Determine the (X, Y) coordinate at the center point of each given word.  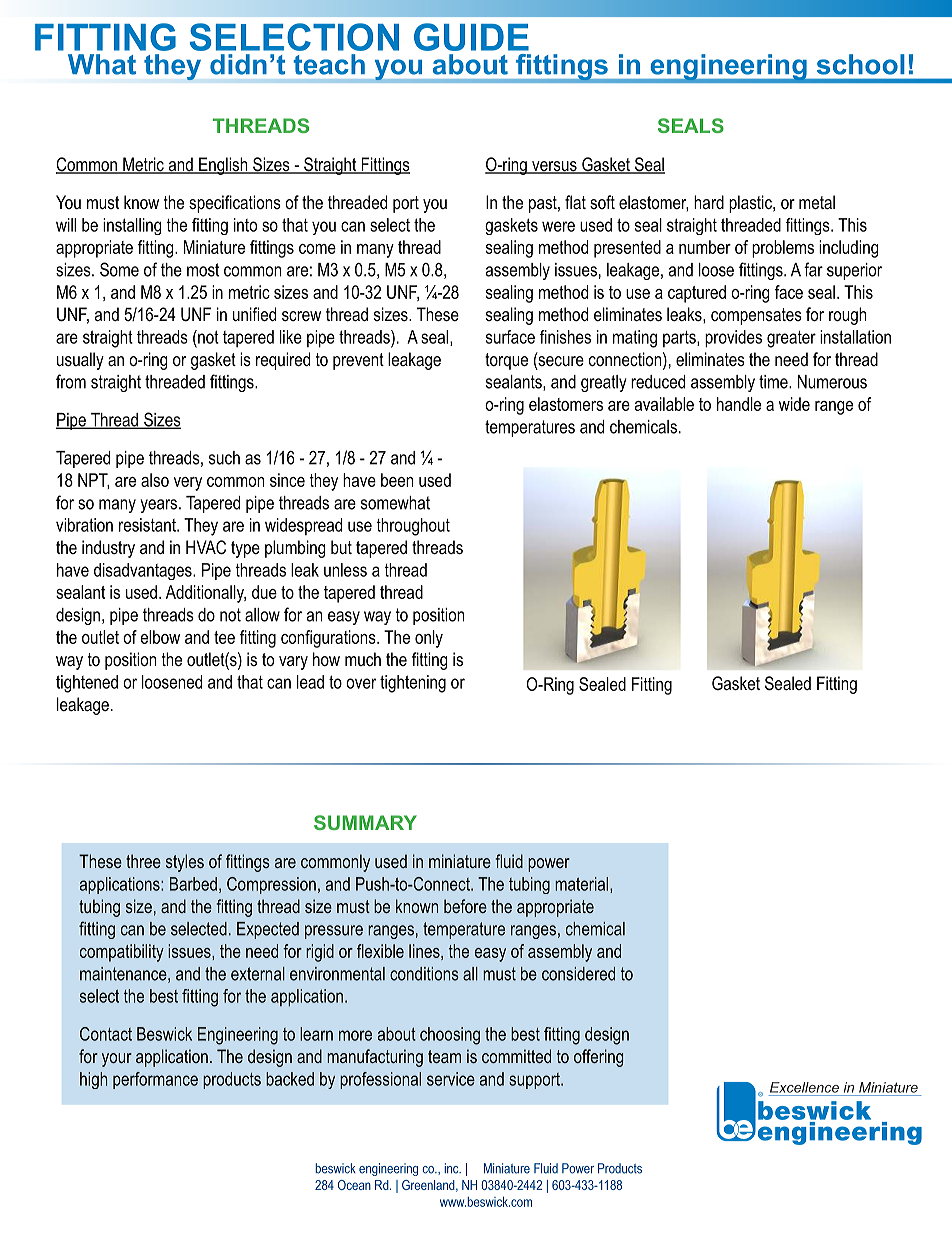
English (223, 166)
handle (739, 404)
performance (155, 1080)
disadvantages (144, 571)
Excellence (804, 1087)
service (451, 1079)
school (861, 64)
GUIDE (471, 37)
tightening (413, 684)
